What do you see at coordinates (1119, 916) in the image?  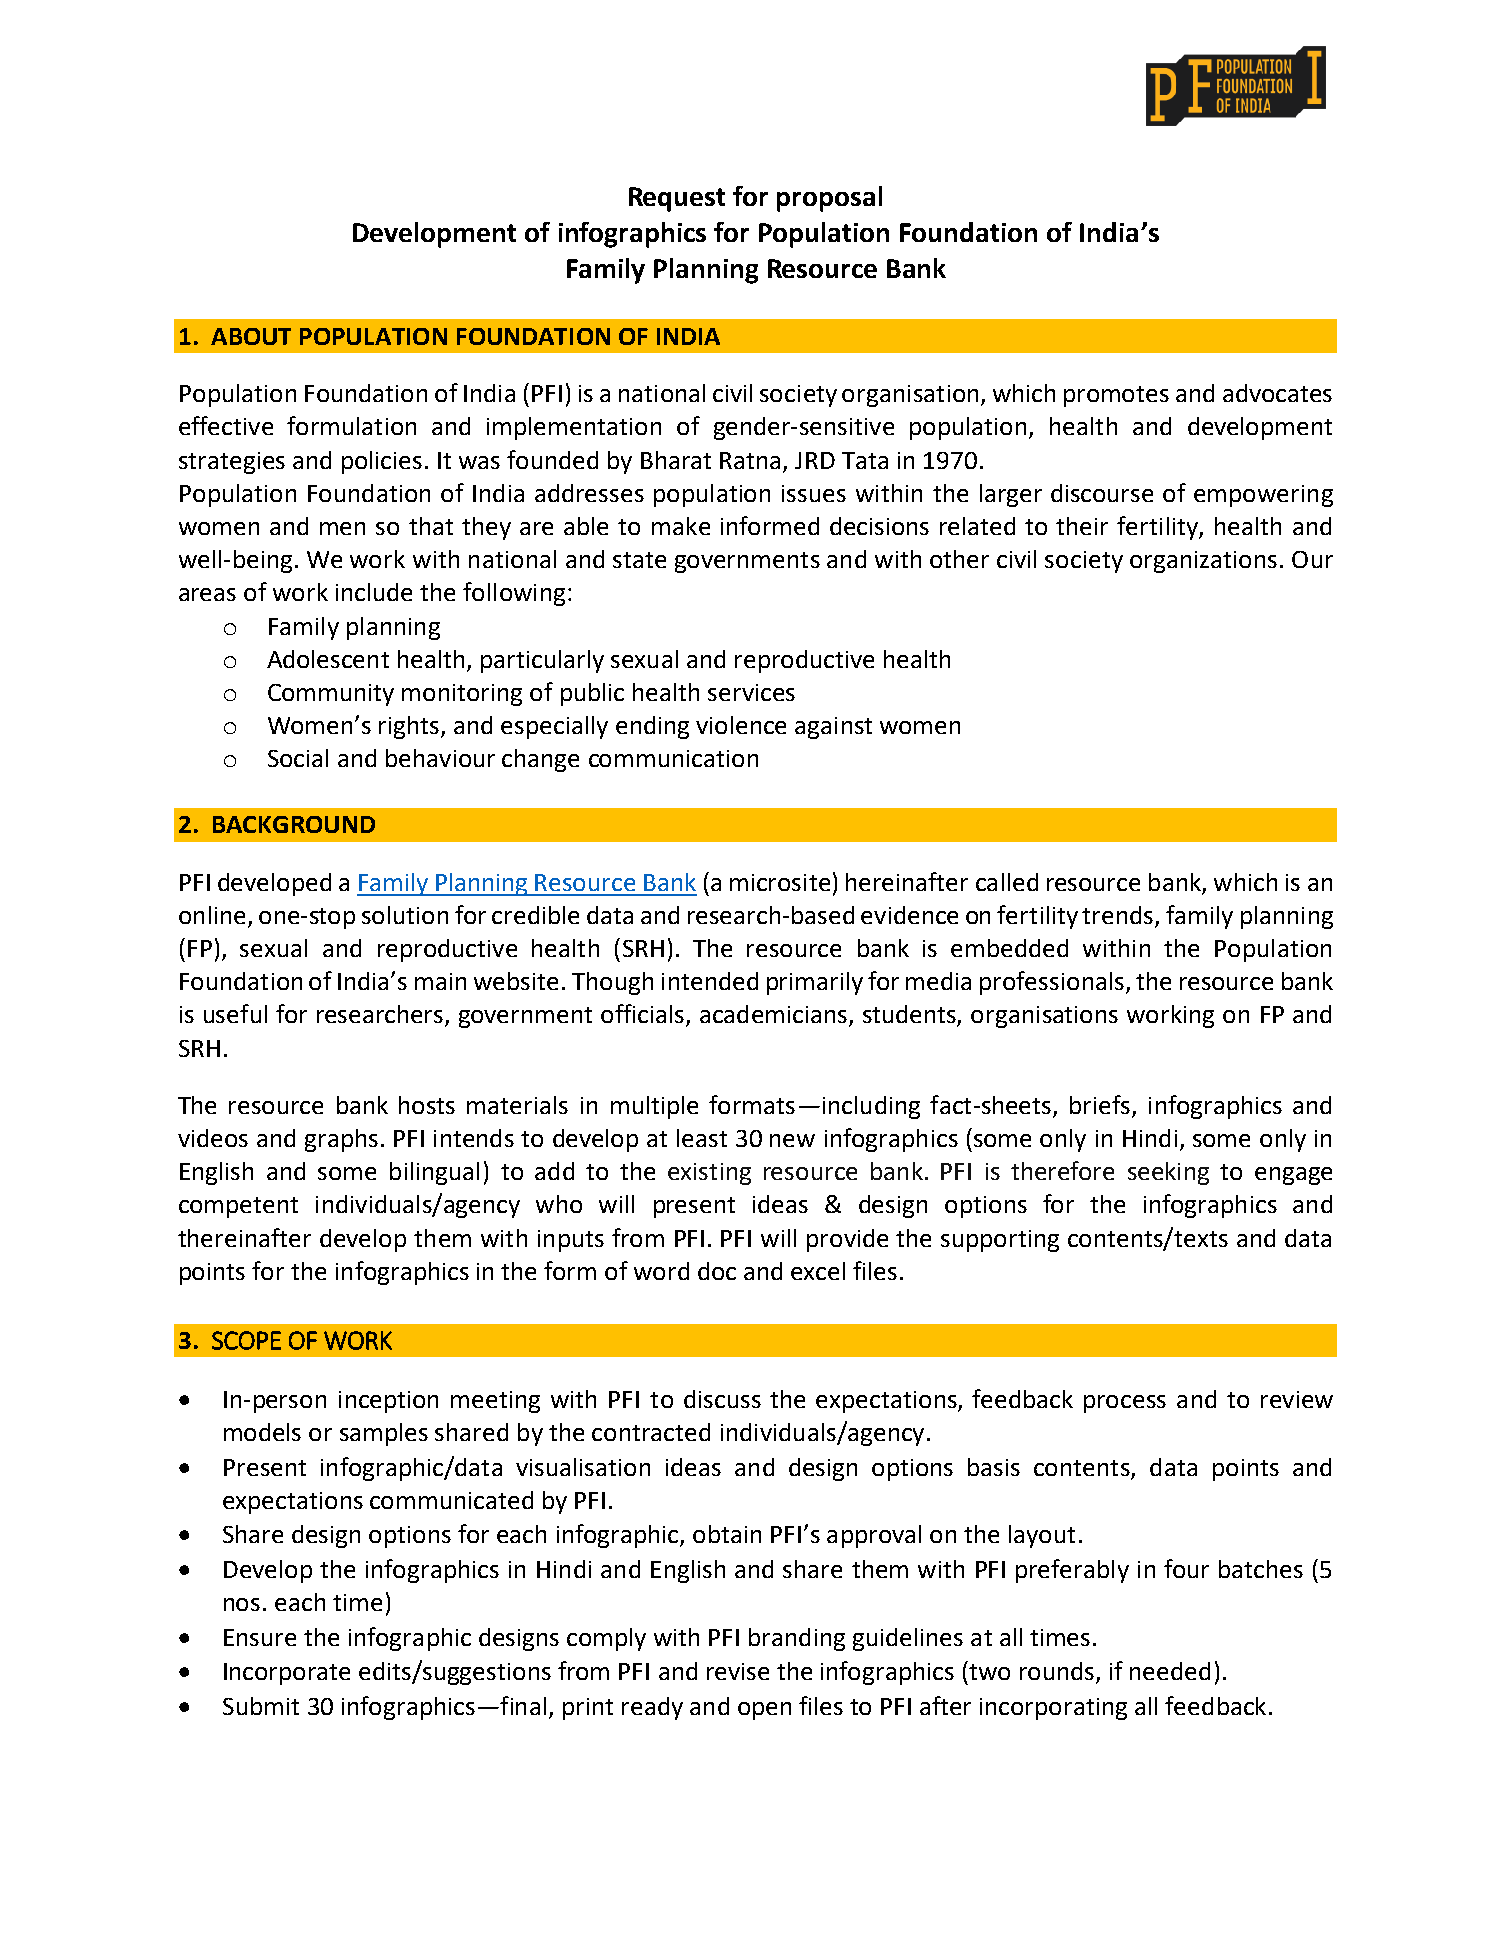 I see `trends` at bounding box center [1119, 916].
